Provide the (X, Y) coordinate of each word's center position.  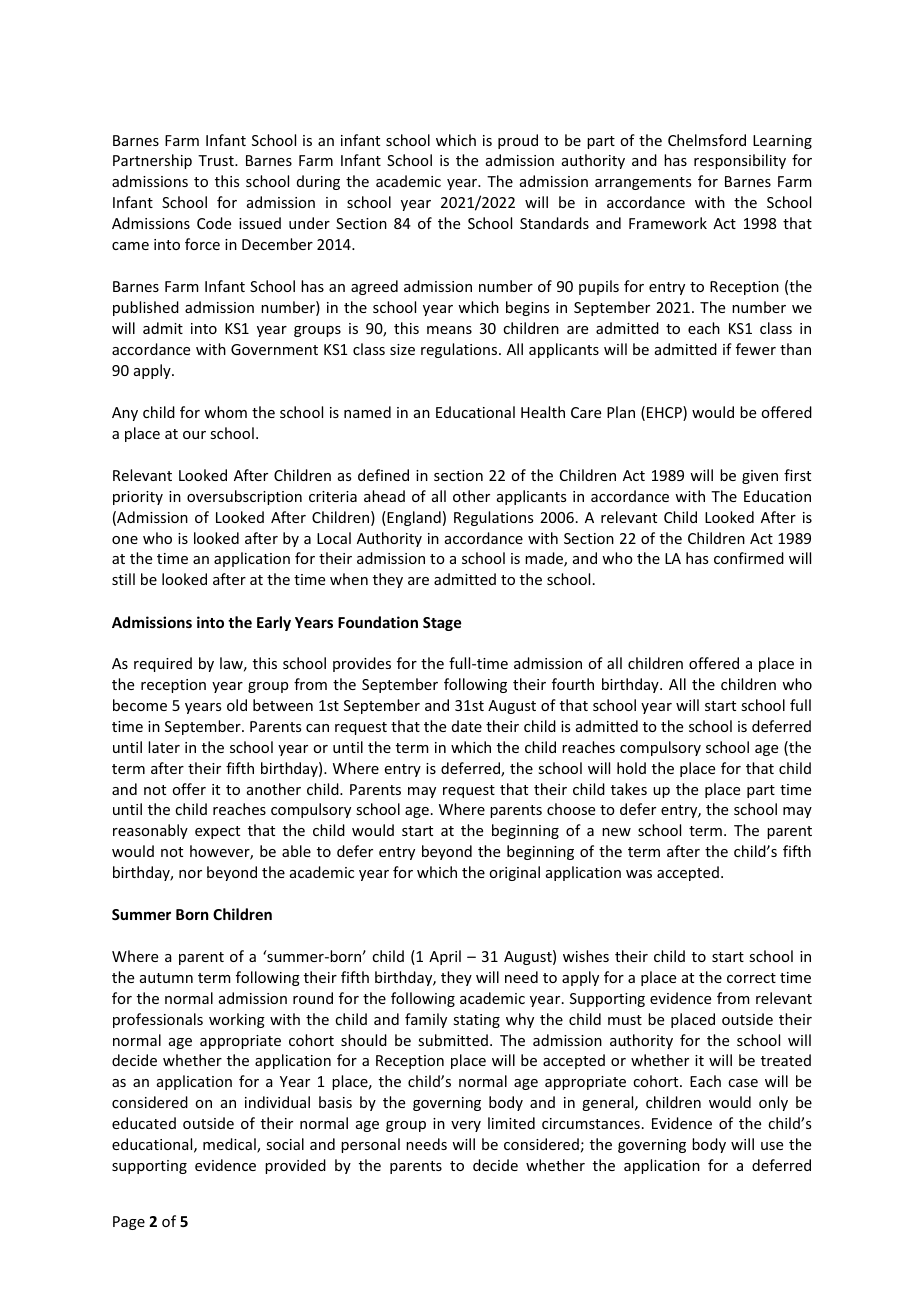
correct (751, 978)
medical (230, 1145)
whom (225, 412)
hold (631, 768)
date (467, 726)
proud (518, 141)
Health (543, 412)
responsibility (740, 161)
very (466, 1126)
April (445, 957)
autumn (166, 978)
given (760, 477)
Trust (217, 160)
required (163, 664)
